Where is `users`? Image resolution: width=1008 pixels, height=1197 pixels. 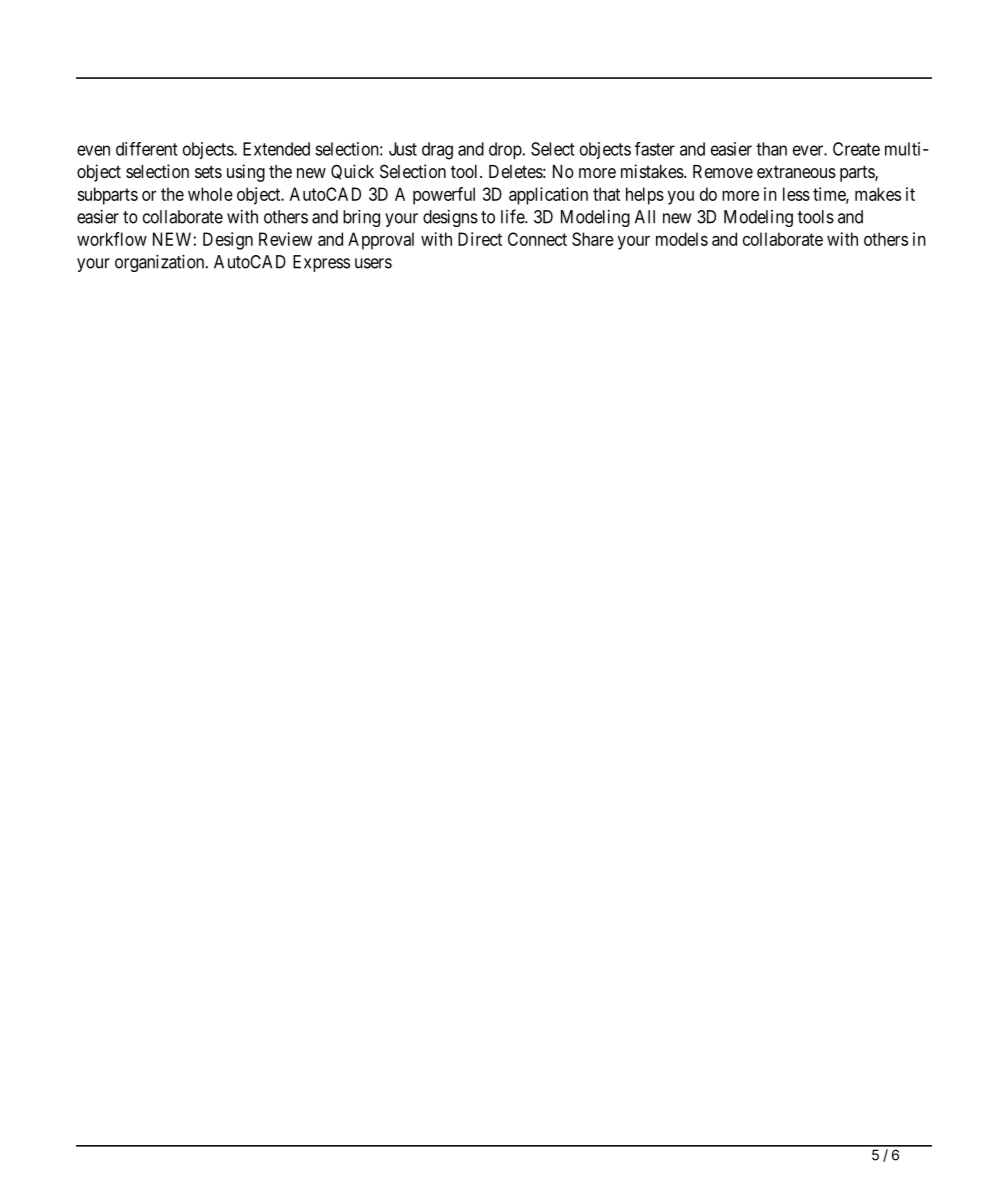
users is located at coordinates (373, 263).
